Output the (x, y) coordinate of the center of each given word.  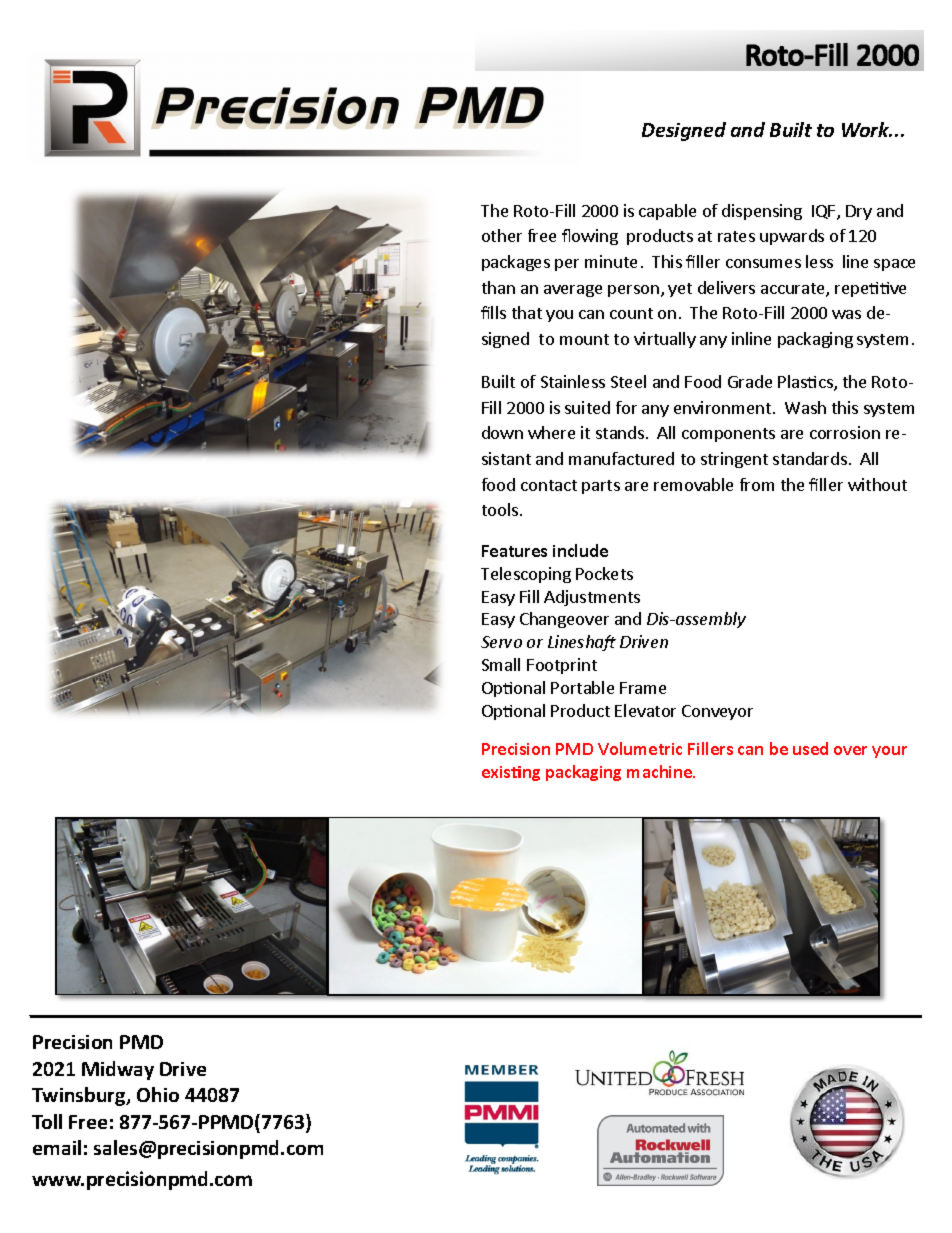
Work (867, 129)
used (810, 748)
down (502, 432)
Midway (118, 1070)
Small (501, 664)
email (57, 1147)
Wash (805, 407)
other (502, 235)
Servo (501, 642)
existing (511, 773)
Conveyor (717, 712)
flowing (590, 237)
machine (661, 771)
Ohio (158, 1094)
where (551, 432)
